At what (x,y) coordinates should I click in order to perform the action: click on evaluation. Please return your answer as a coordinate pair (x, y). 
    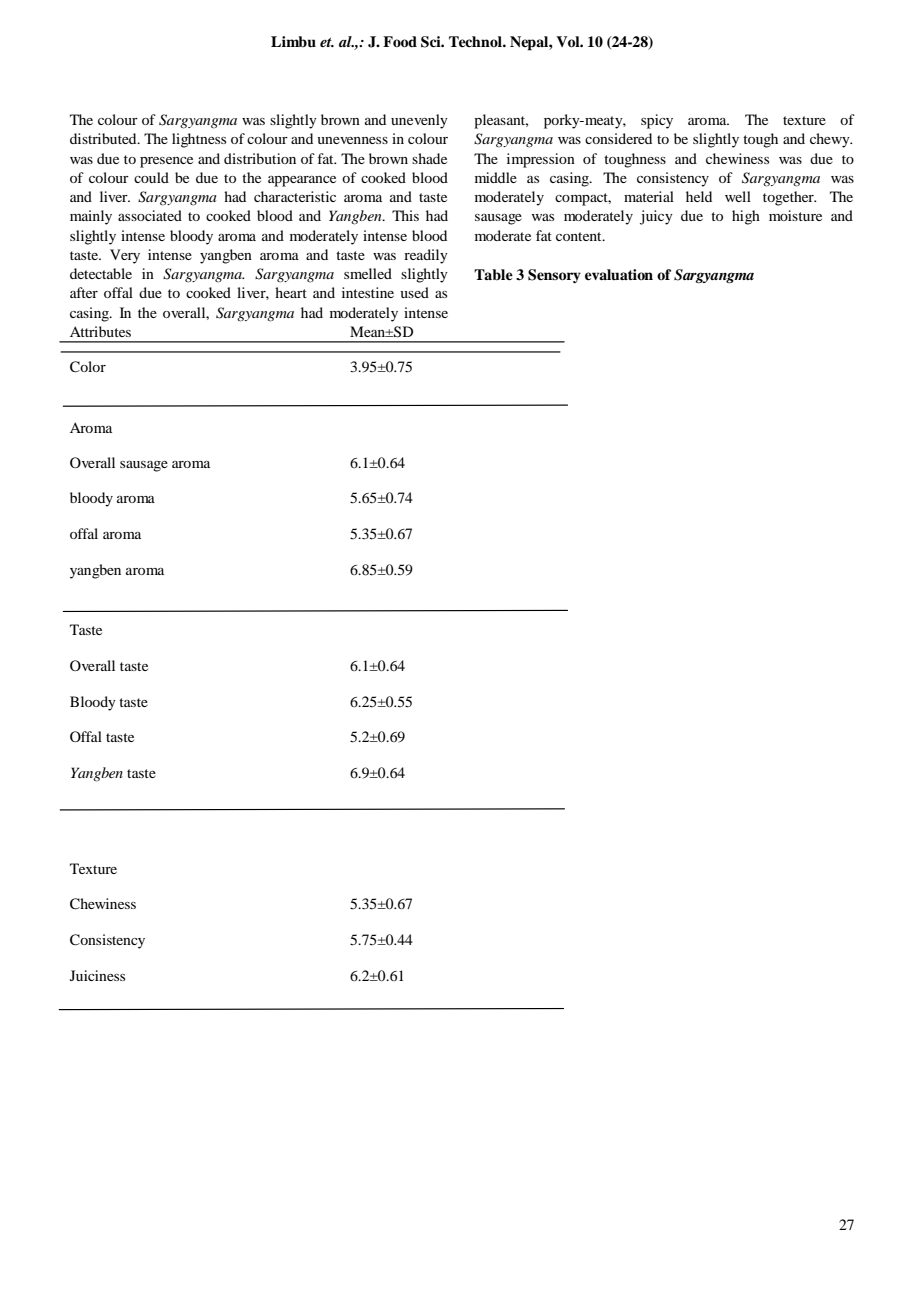
    Looking at the image, I should click on (619, 274).
